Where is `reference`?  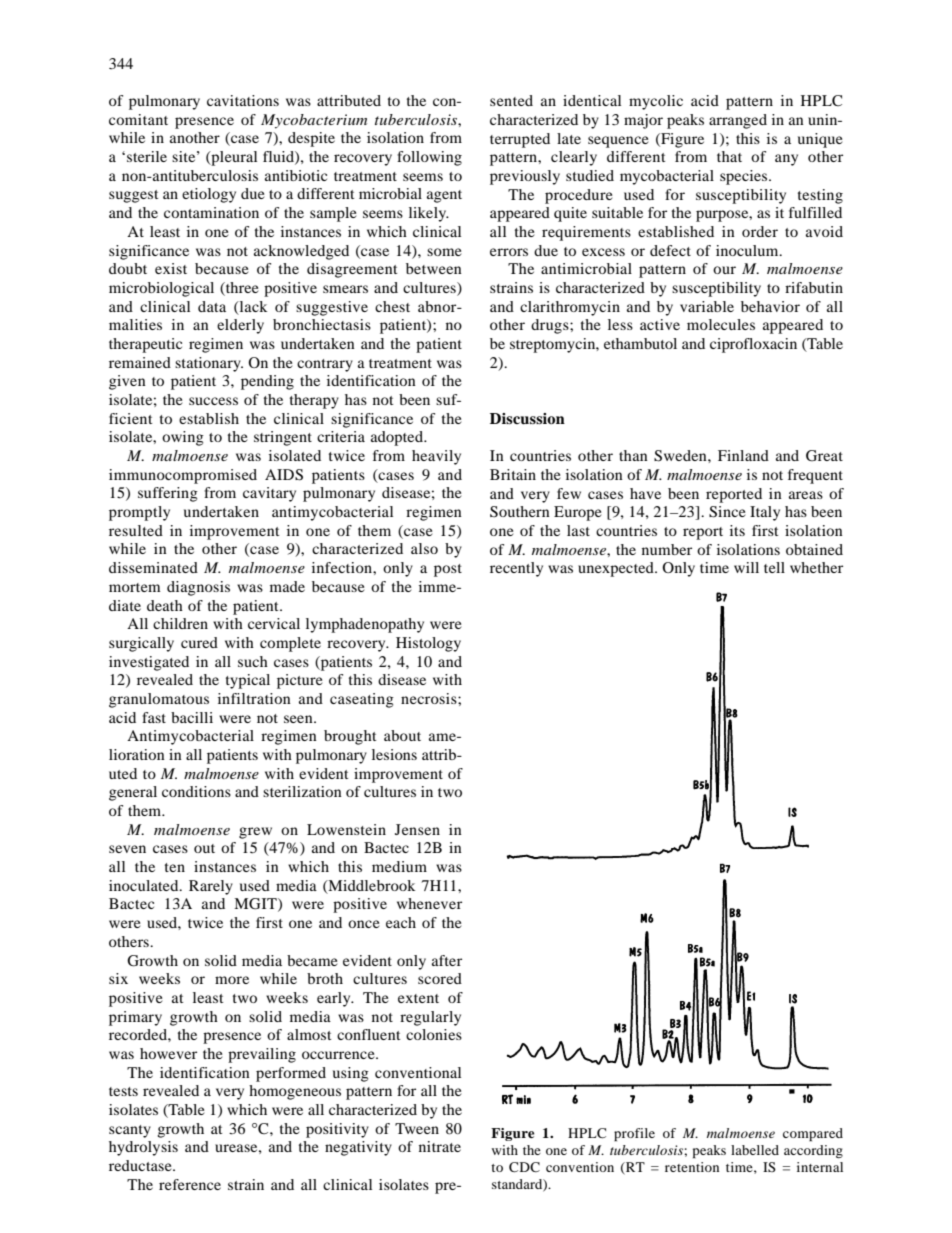
reference is located at coordinates (190, 1184).
